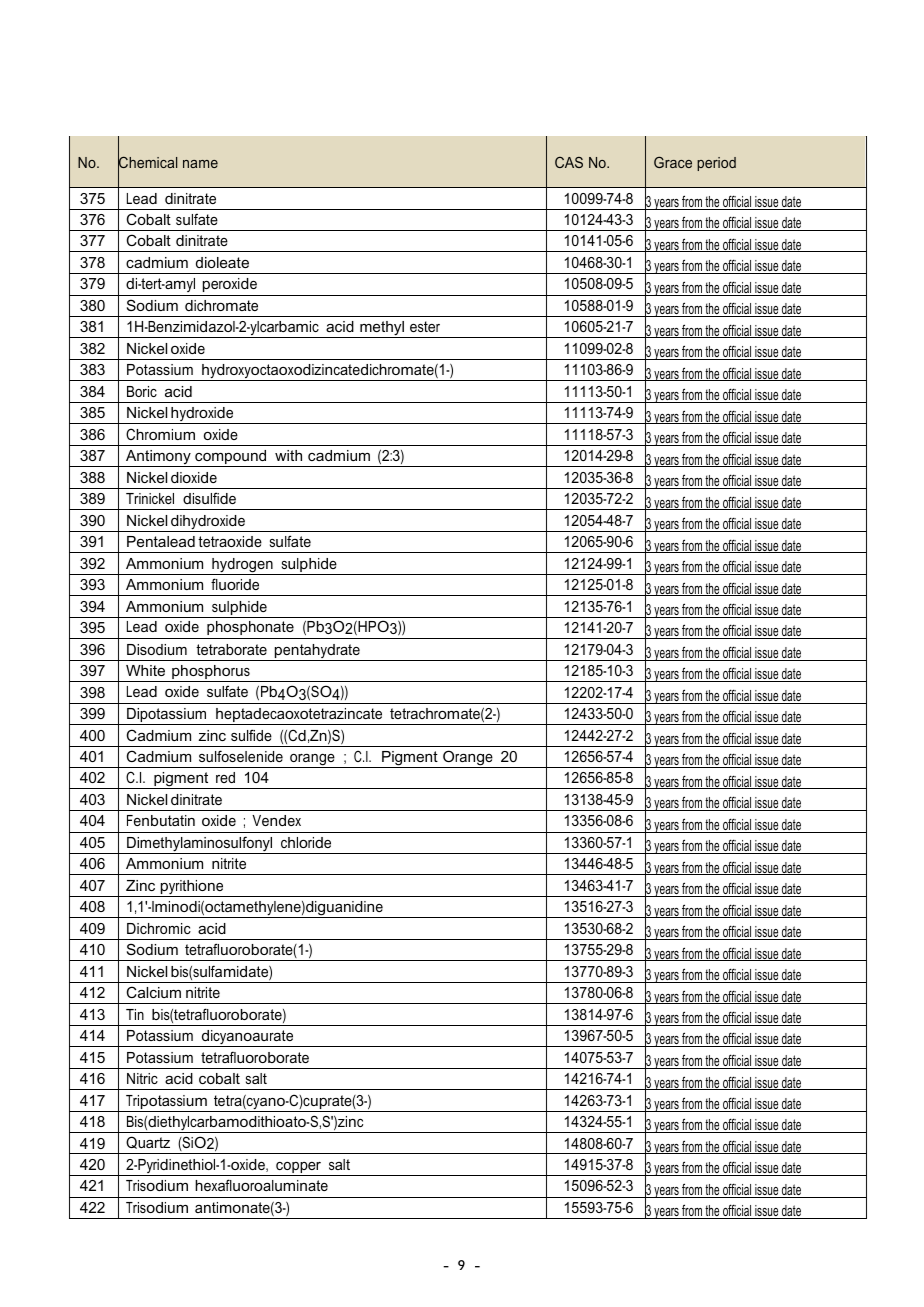 This image has height=1307, width=924. Describe the element at coordinates (673, 162) in the image. I see `Grace` at that location.
